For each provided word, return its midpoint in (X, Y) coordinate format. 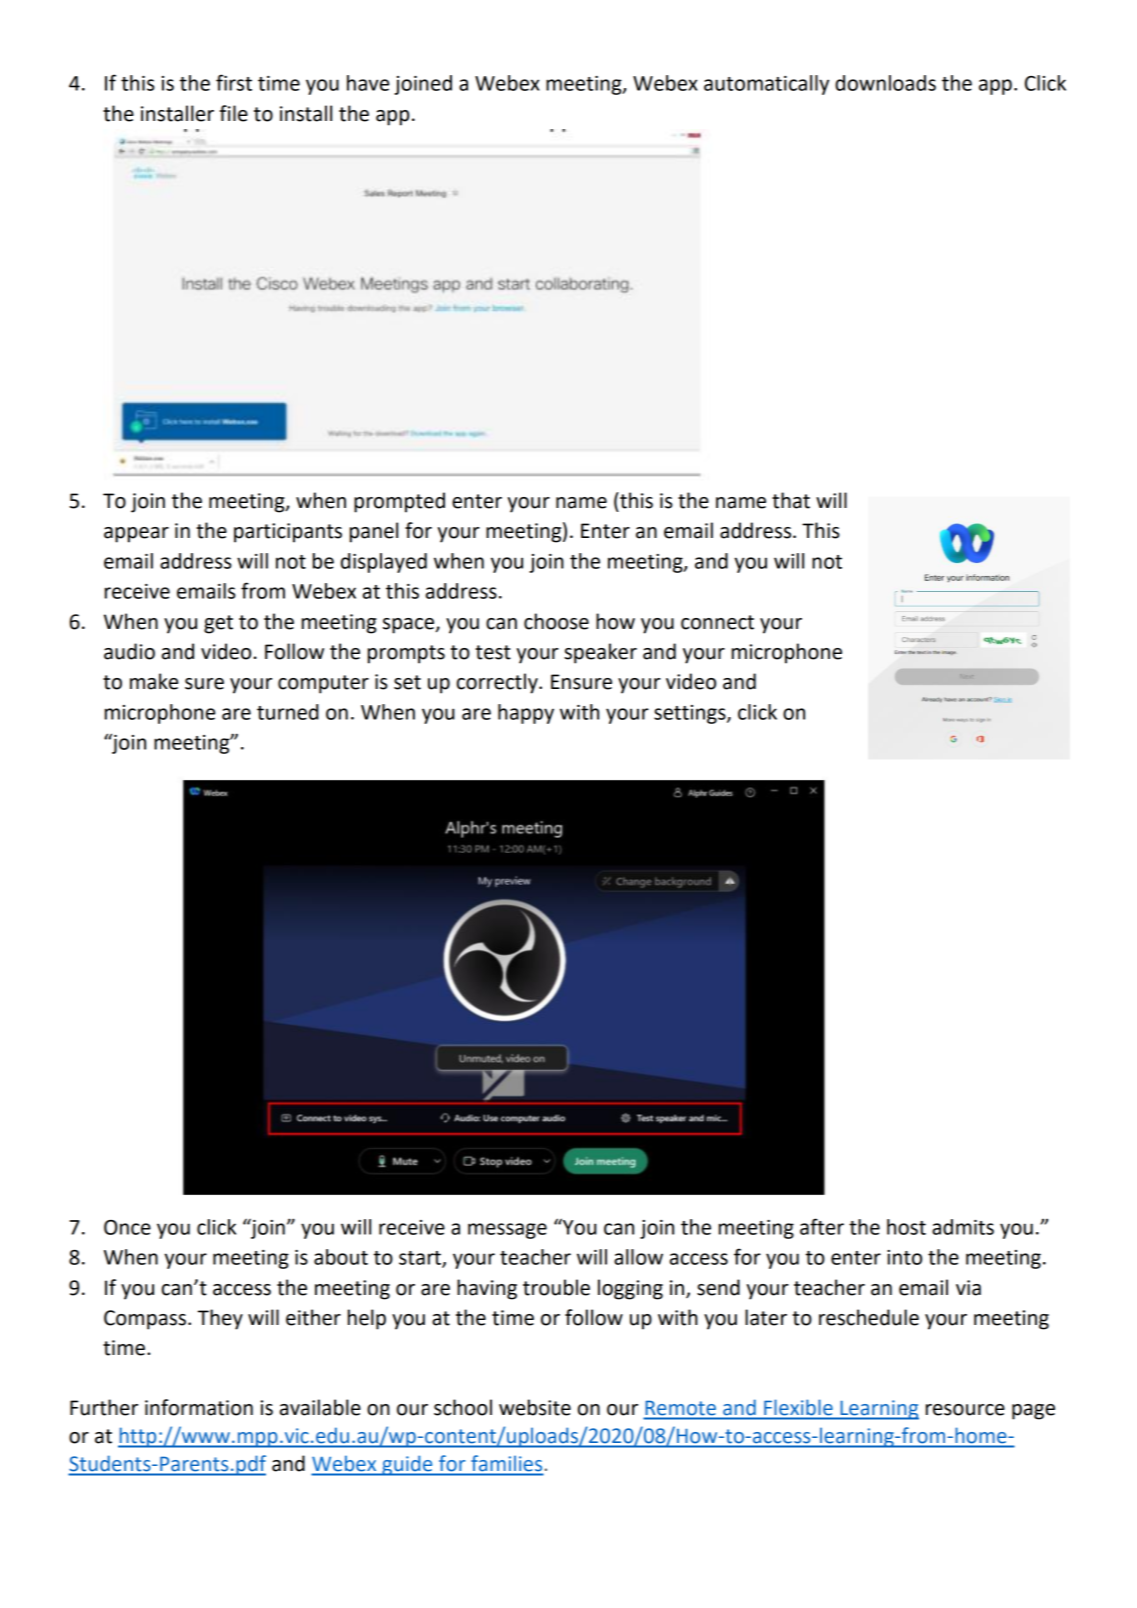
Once (127, 1227)
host (906, 1227)
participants (288, 533)
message (507, 1231)
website (535, 1407)
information (199, 1407)
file (234, 113)
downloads (885, 83)
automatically (766, 85)
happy (526, 714)
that (791, 500)
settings (691, 714)
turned (288, 712)
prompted (399, 502)
